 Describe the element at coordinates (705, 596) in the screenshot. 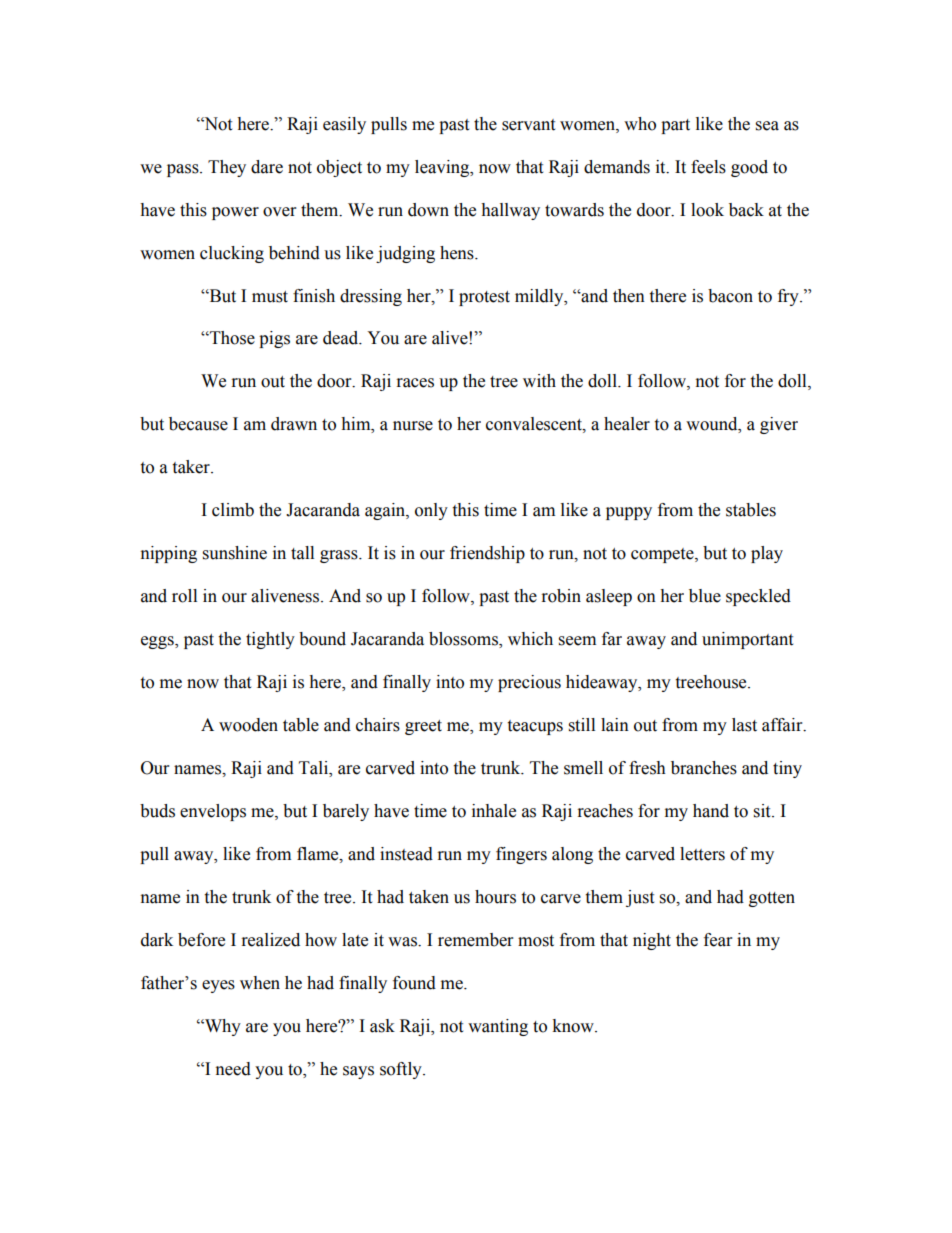

I see `blue` at that location.
